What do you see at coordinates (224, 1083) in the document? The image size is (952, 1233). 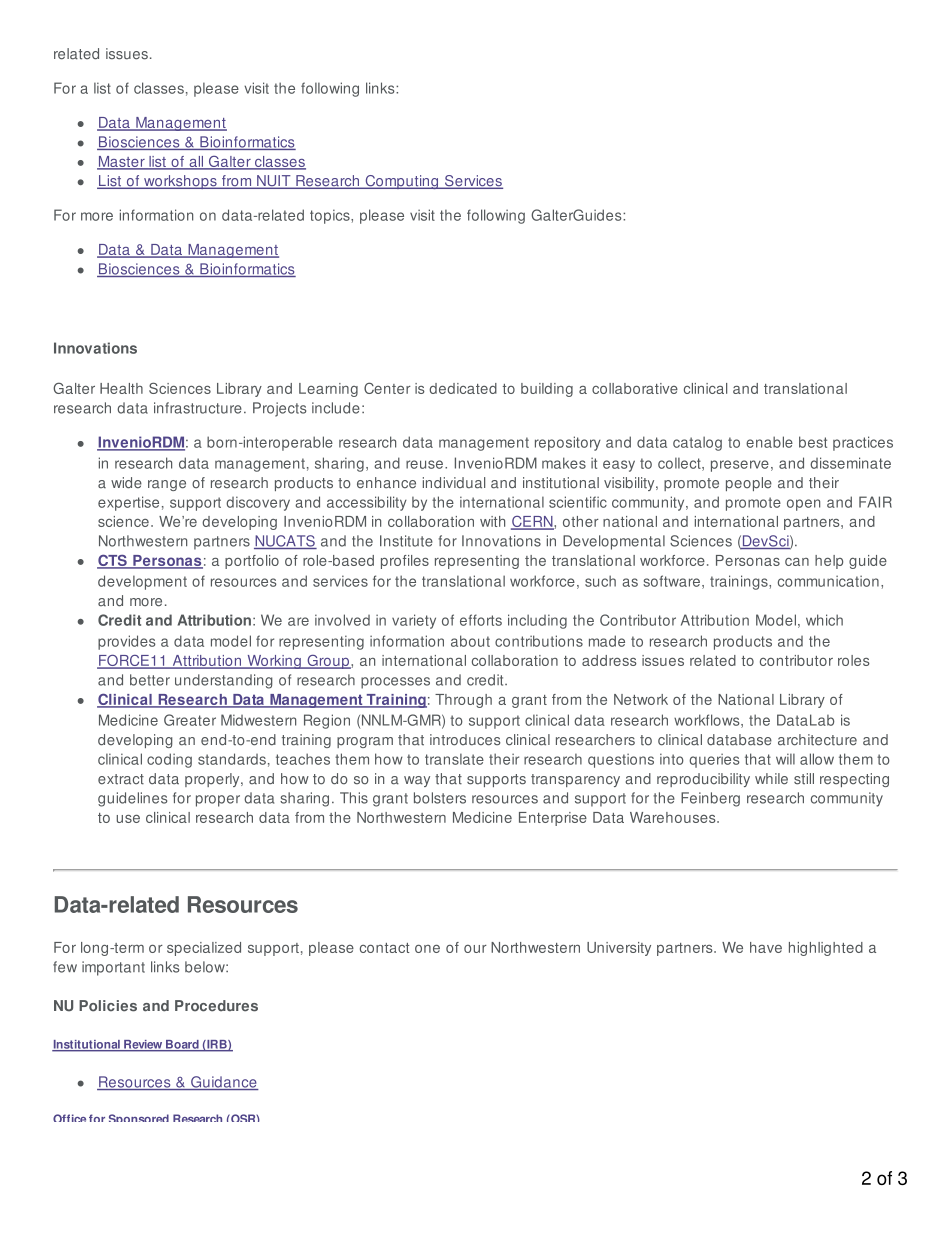 I see `Guidance` at bounding box center [224, 1083].
